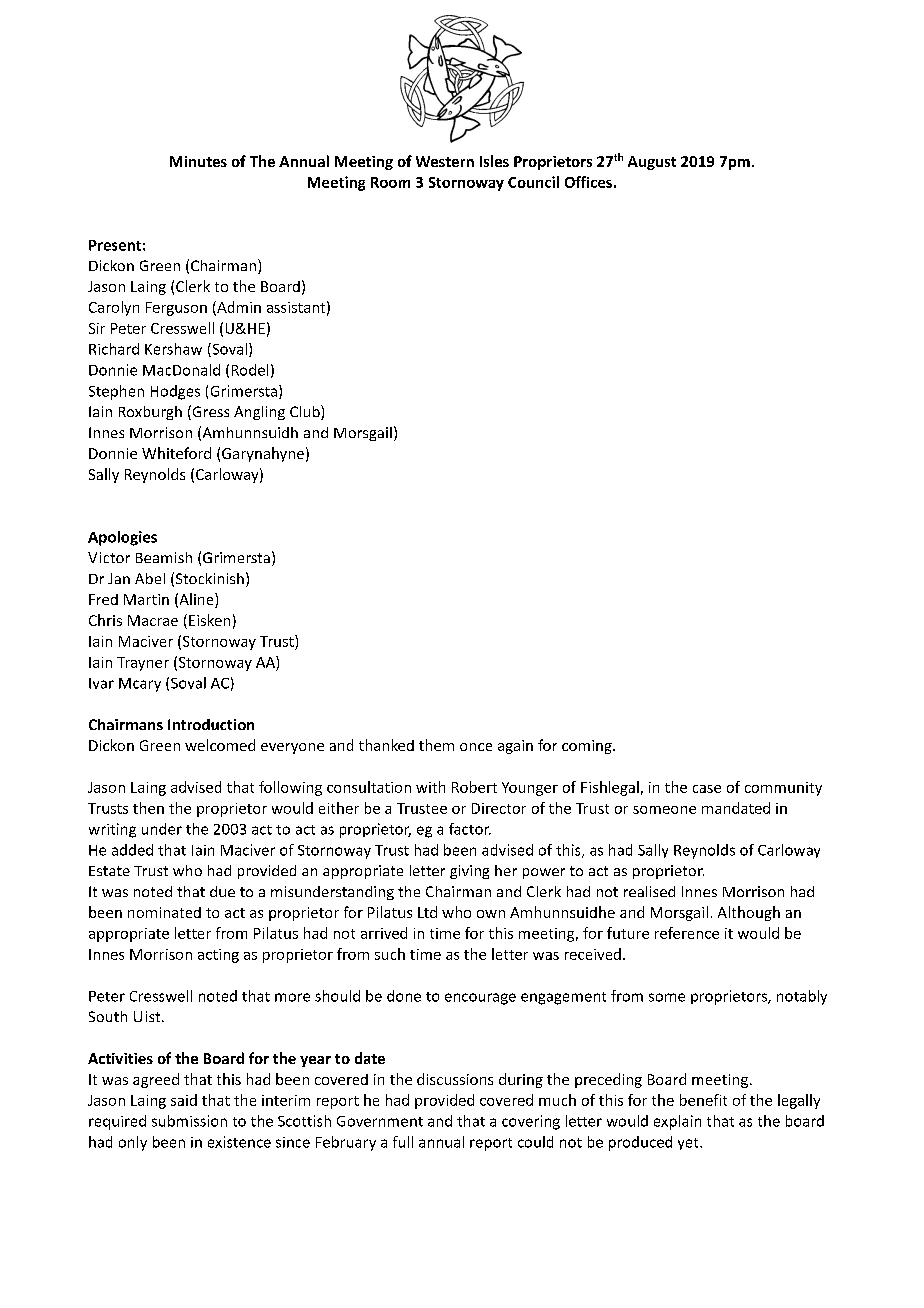  Describe the element at coordinates (198, 161) in the screenshot. I see `Minutes` at that location.
